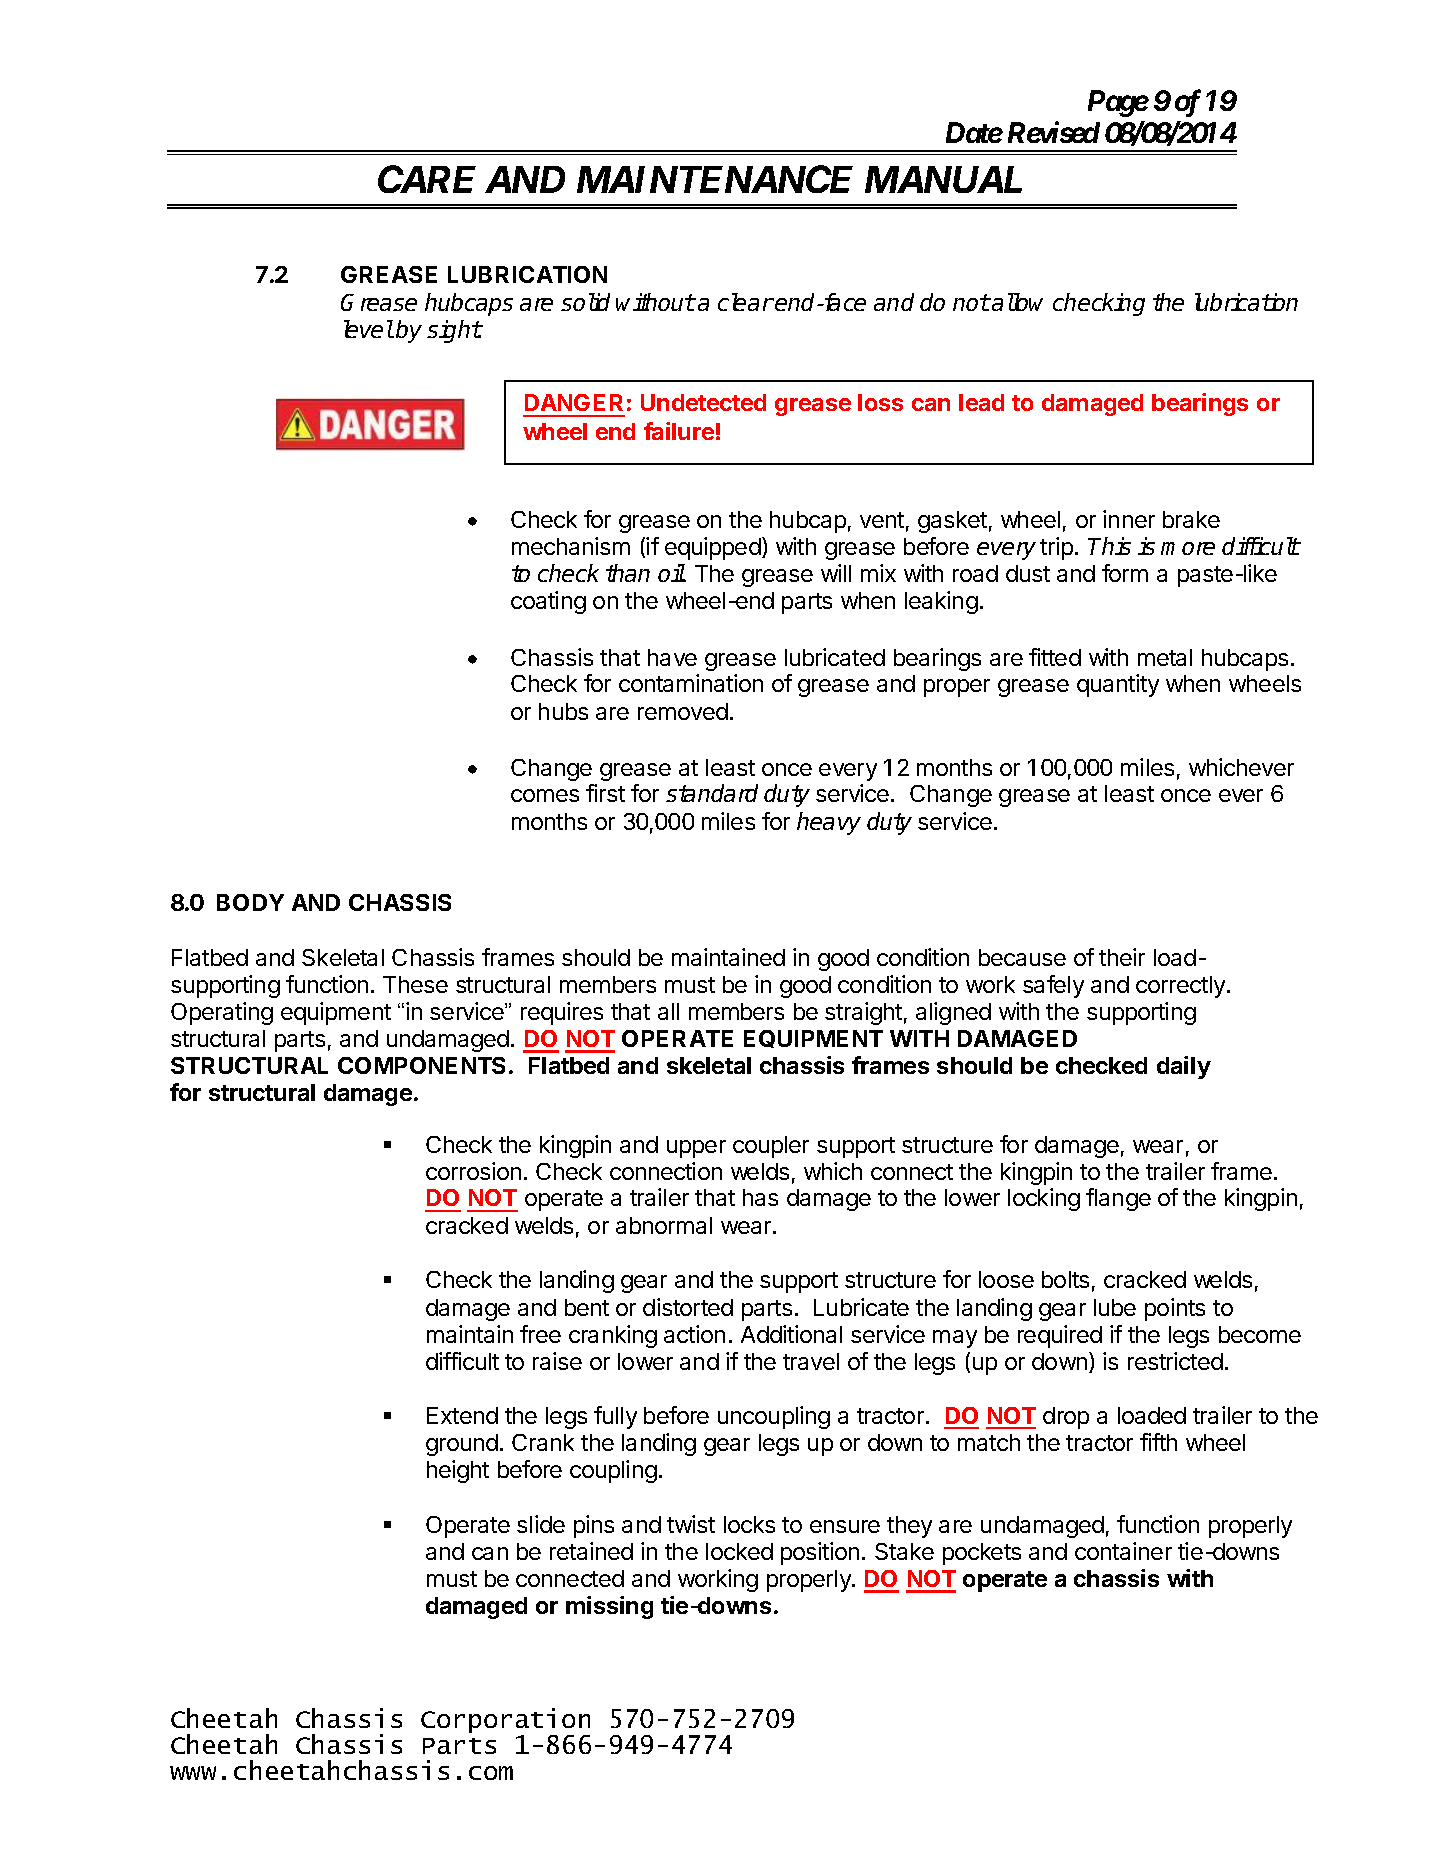 Image resolution: width=1446 pixels, height=1871 pixels. What do you see at coordinates (1122, 957) in the document?
I see `their` at bounding box center [1122, 957].
